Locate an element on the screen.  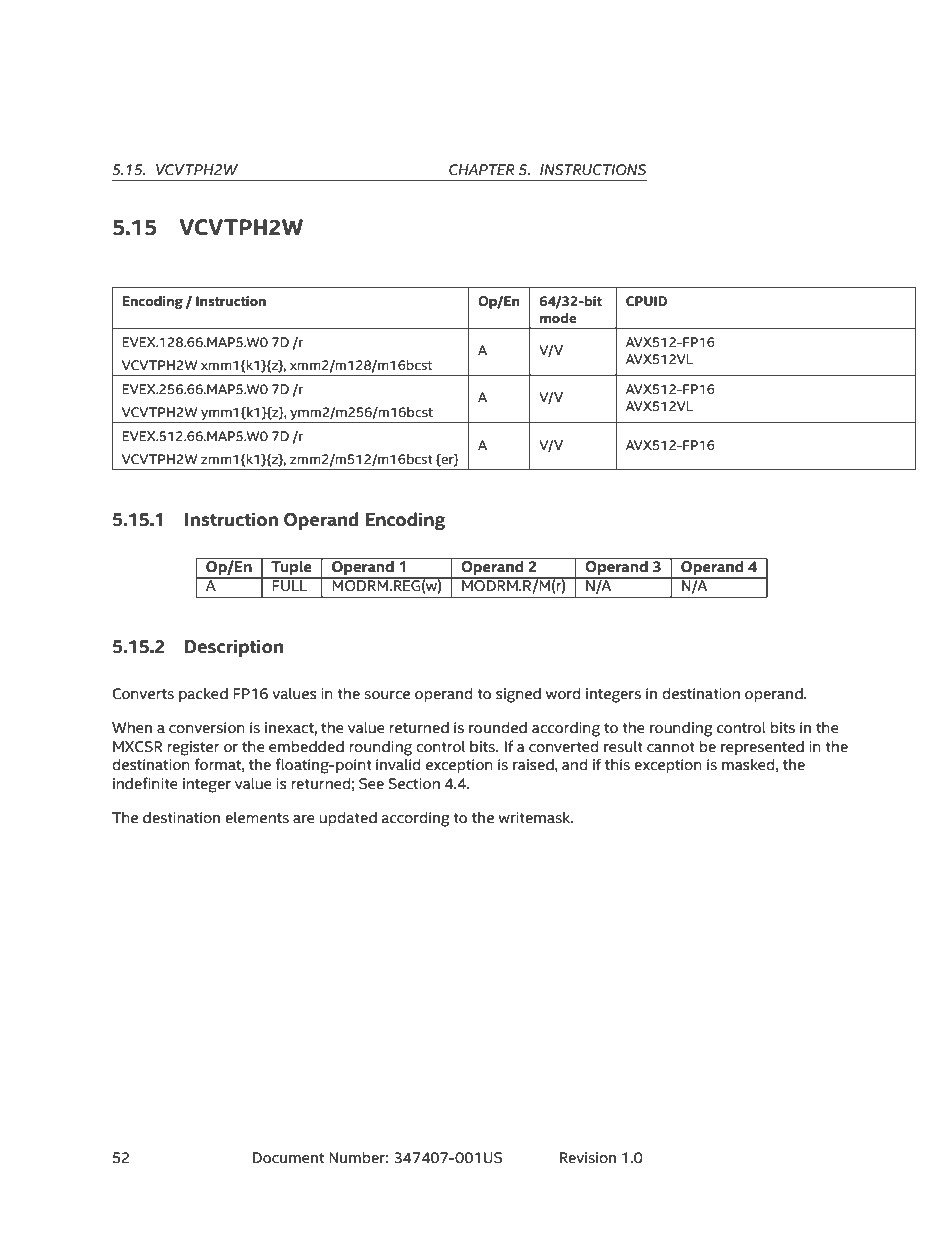
CHAPTER is located at coordinates (482, 170).
